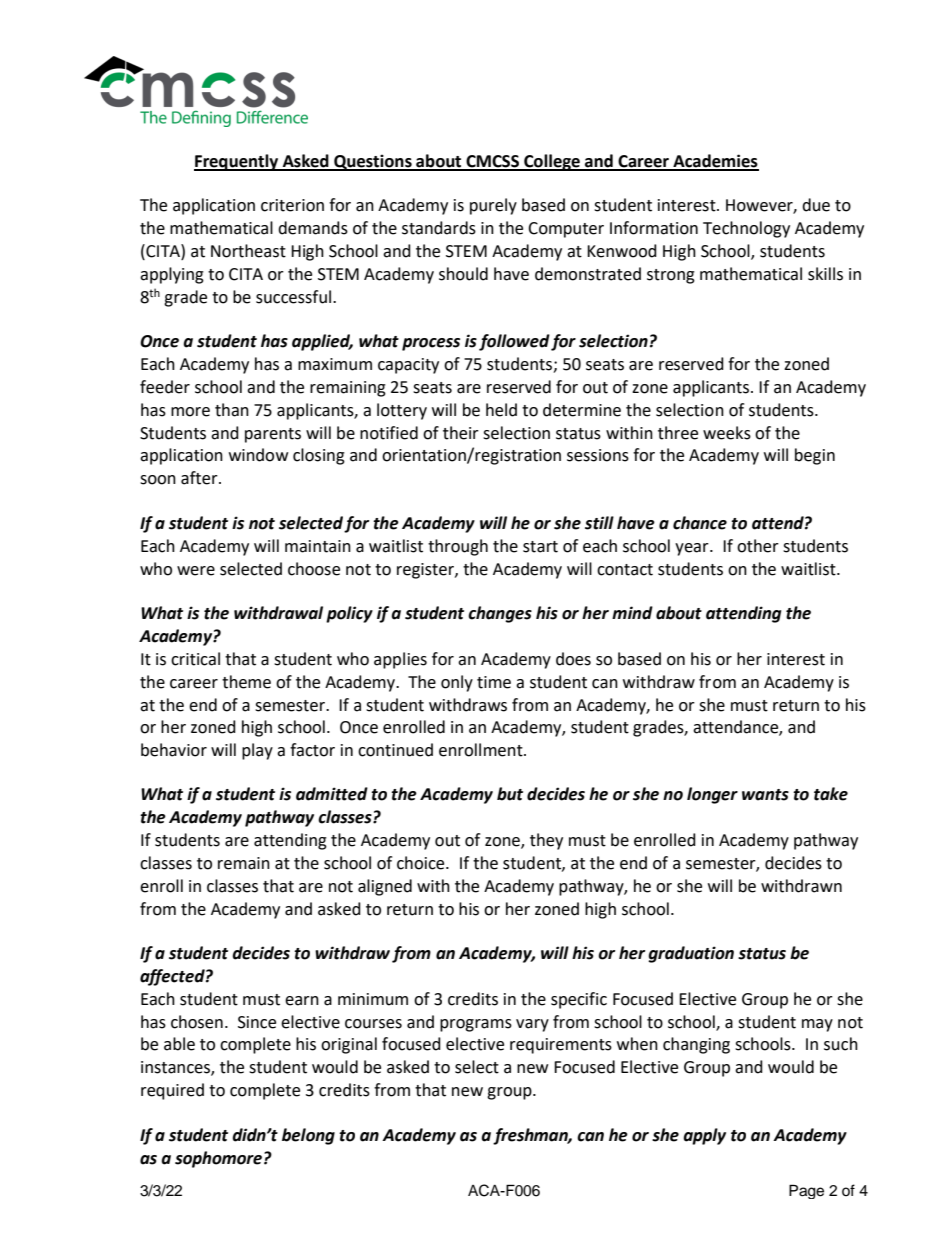 The height and width of the screenshot is (1233, 952). I want to click on belong, so click(308, 1136).
